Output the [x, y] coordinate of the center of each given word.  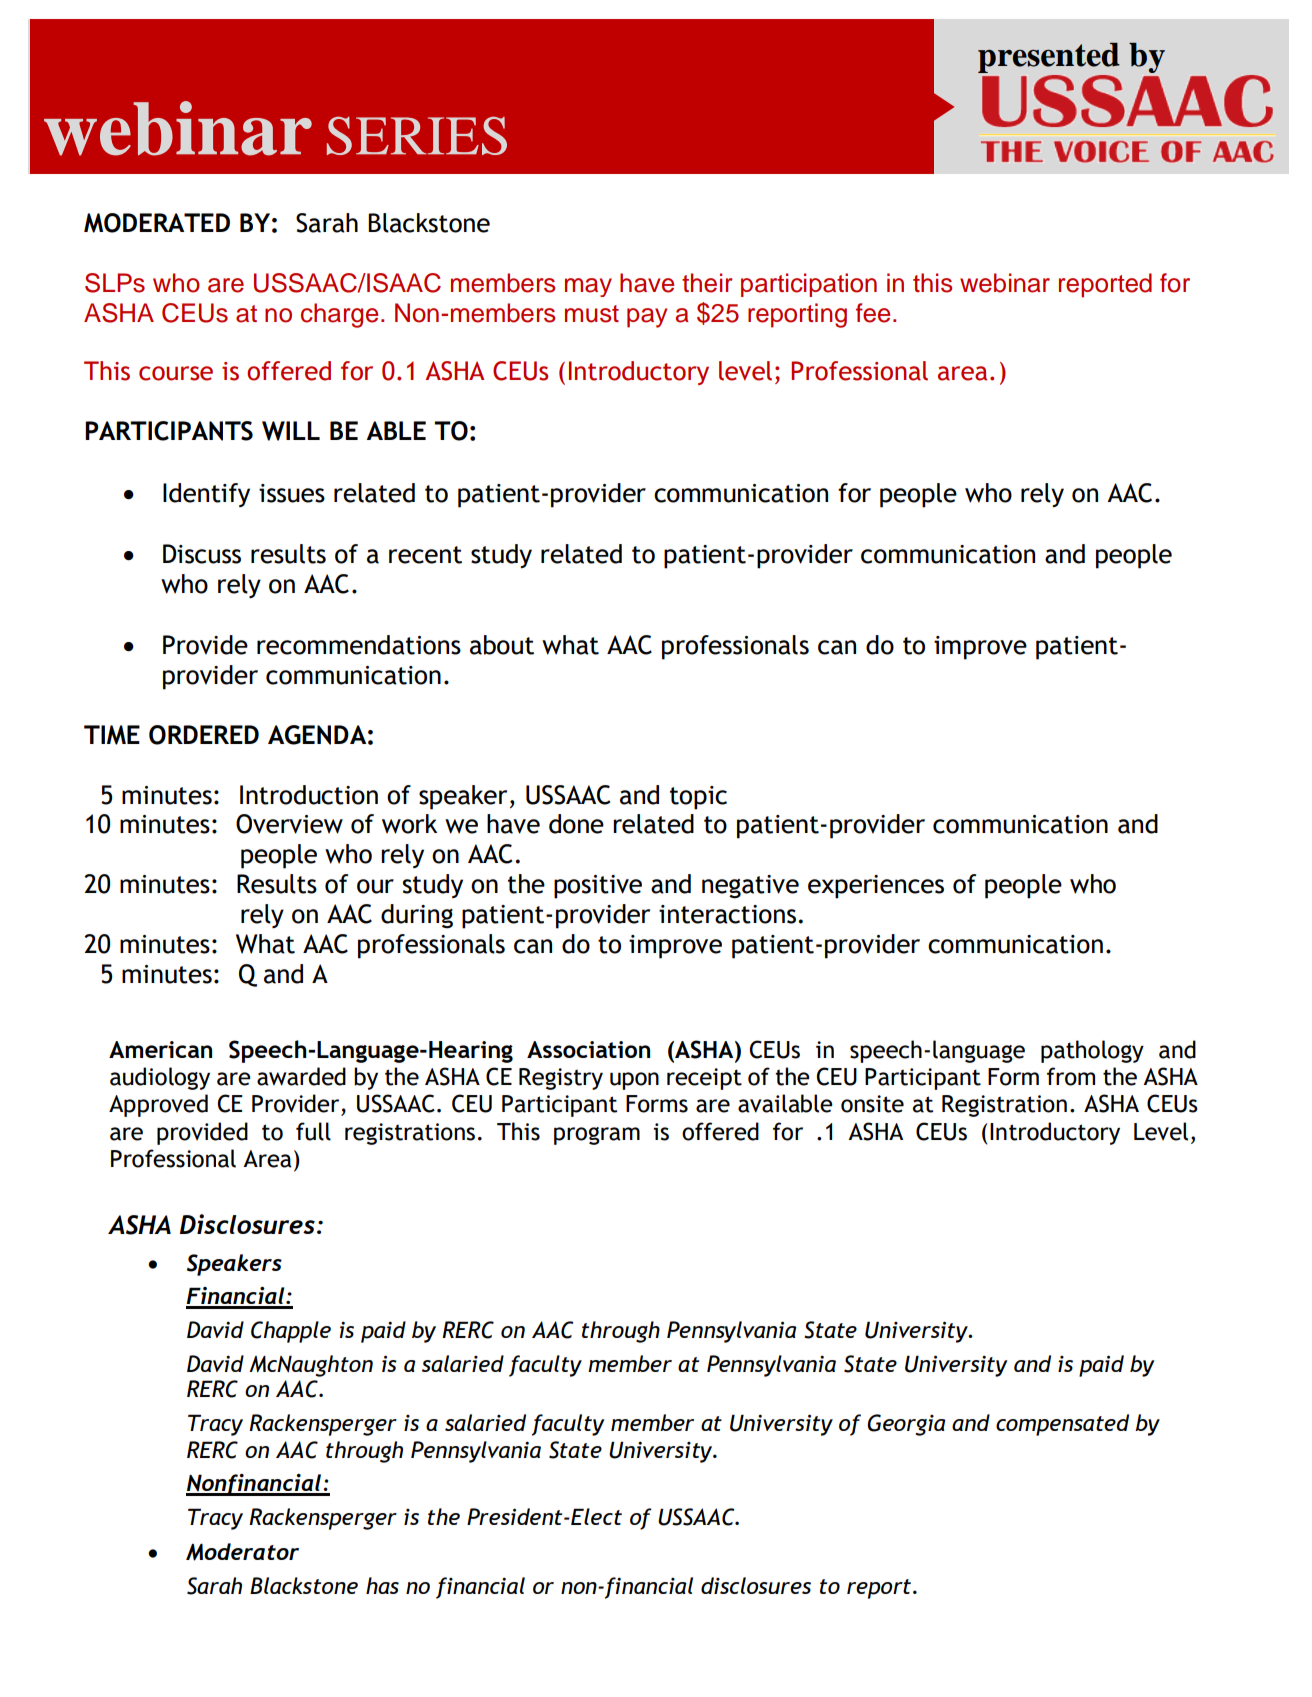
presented [1049, 58]
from [1071, 1076]
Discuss [202, 554]
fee [873, 313]
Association [588, 1049]
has [382, 1585]
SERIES [417, 136]
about [502, 645]
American [160, 1049]
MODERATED [157, 223]
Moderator [242, 1552]
